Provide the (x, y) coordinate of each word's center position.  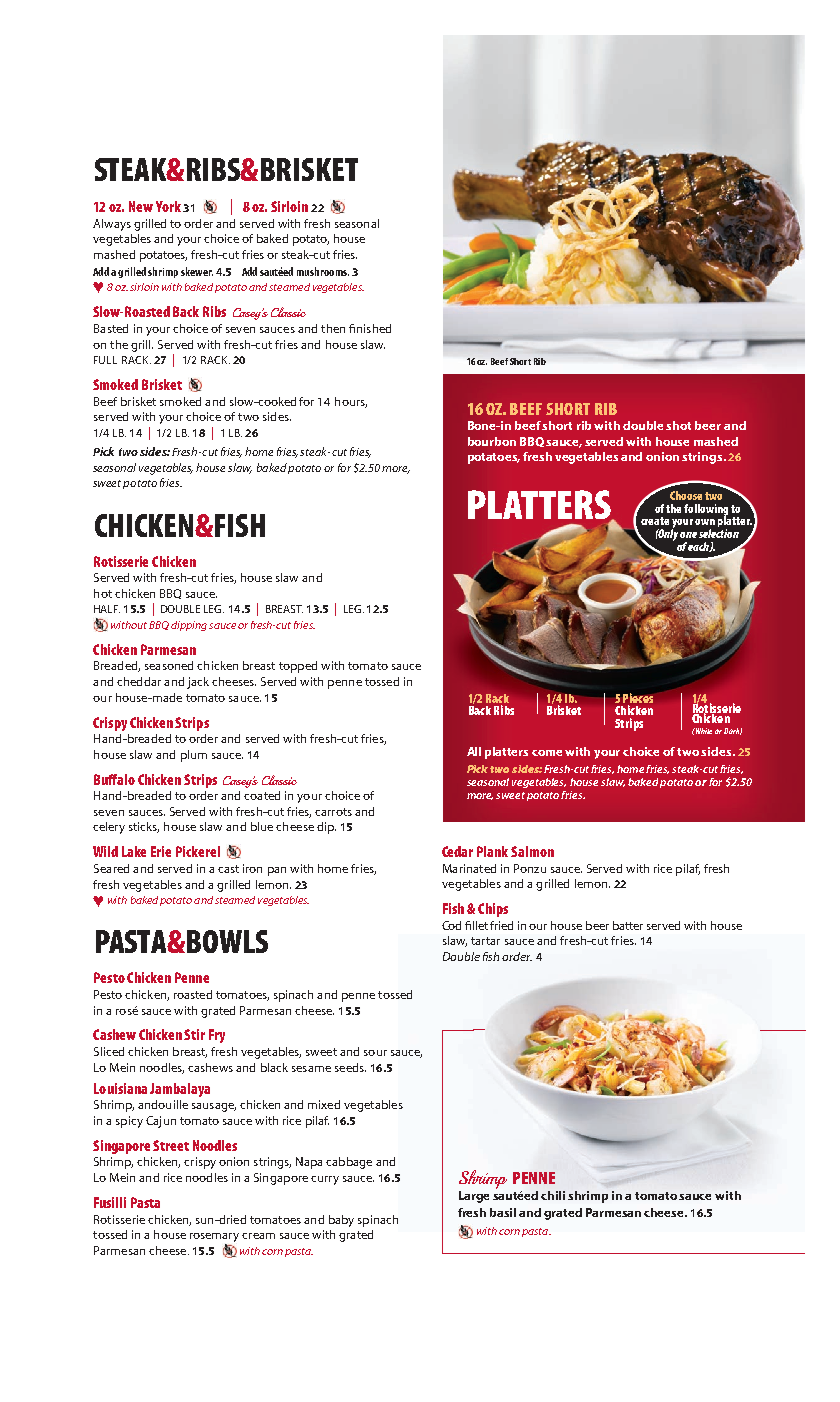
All (474, 751)
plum (194, 756)
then (333, 328)
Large (474, 1197)
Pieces (638, 698)
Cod (451, 925)
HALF (107, 609)
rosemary (214, 1237)
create (655, 521)
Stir (194, 1034)
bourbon (492, 441)
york (168, 206)
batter (628, 925)
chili (553, 1195)
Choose (686, 495)
